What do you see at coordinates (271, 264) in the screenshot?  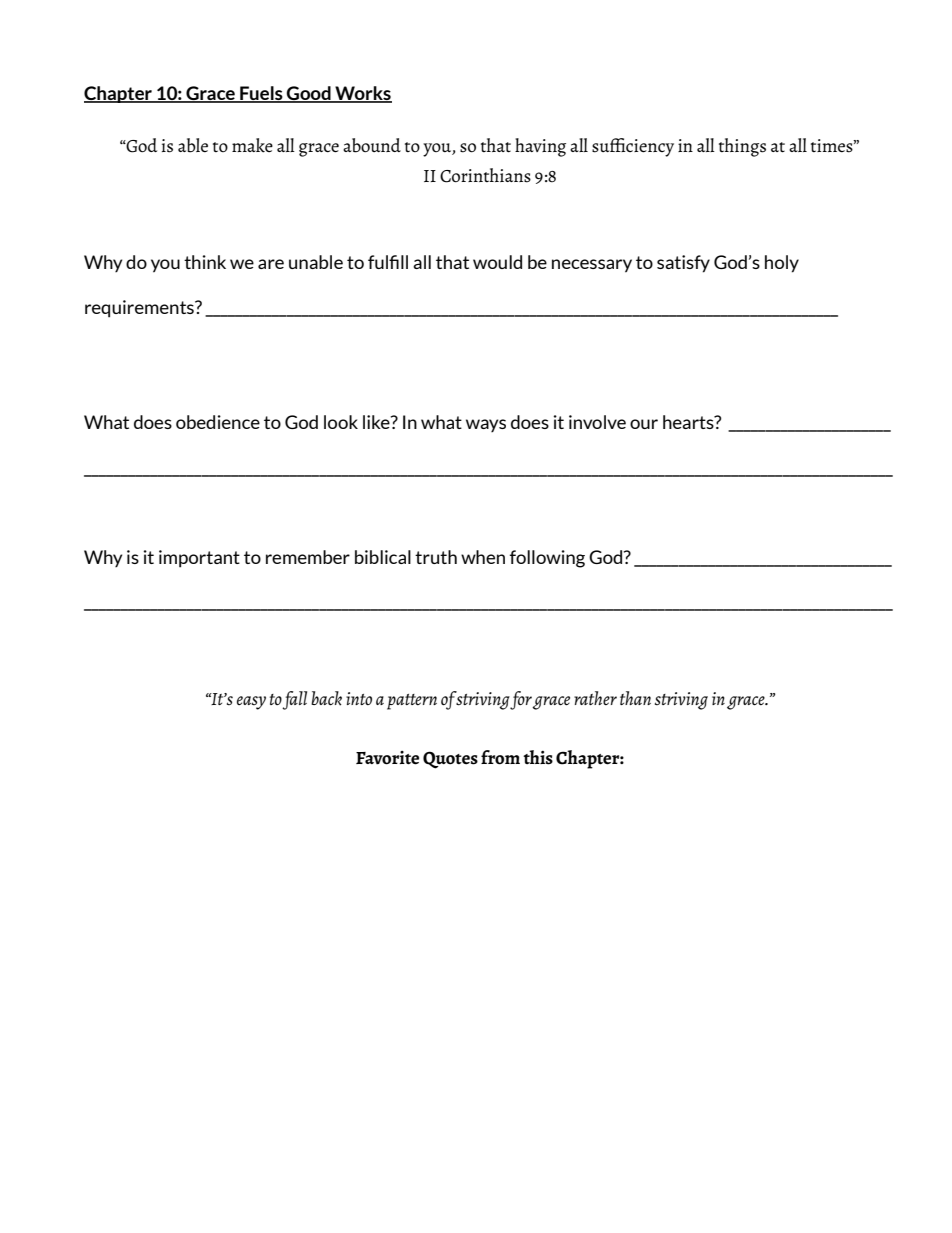 I see `are` at bounding box center [271, 264].
